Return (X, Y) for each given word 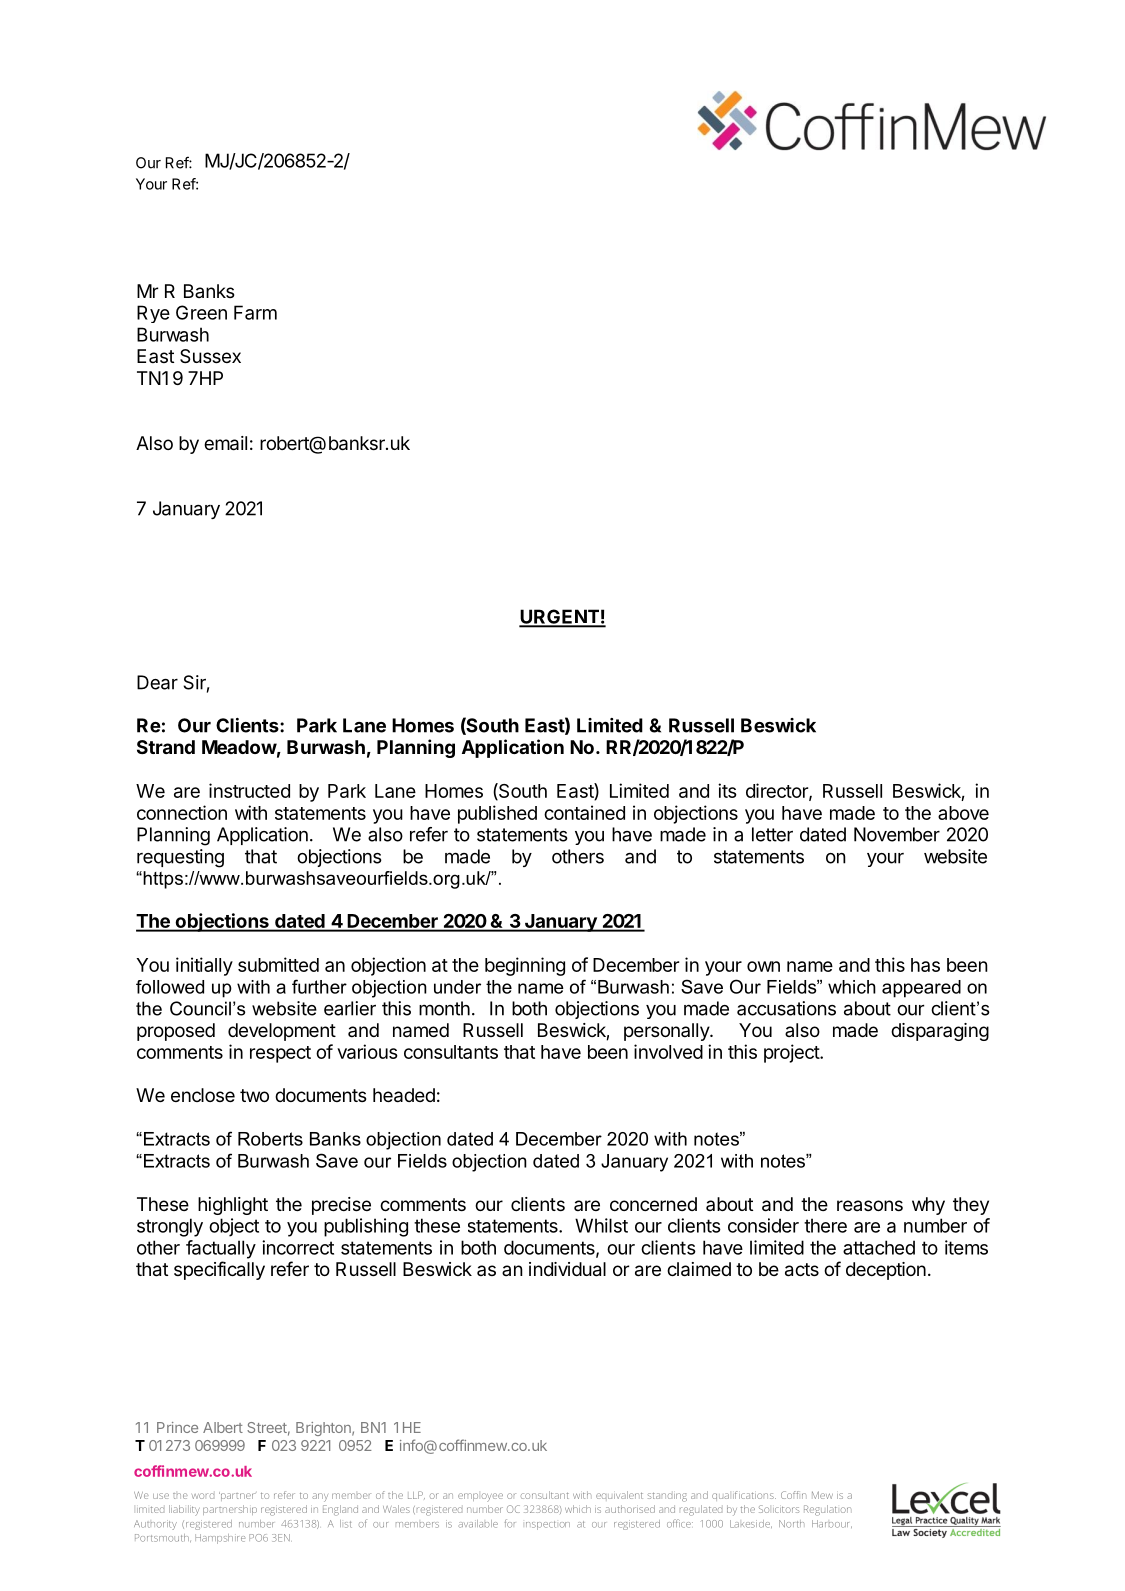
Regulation (827, 1510)
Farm (255, 312)
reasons (870, 1205)
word (203, 1496)
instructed (249, 790)
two (254, 1095)
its (727, 790)
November (897, 834)
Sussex (210, 356)
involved (668, 1051)
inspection (548, 1525)
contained (584, 812)
